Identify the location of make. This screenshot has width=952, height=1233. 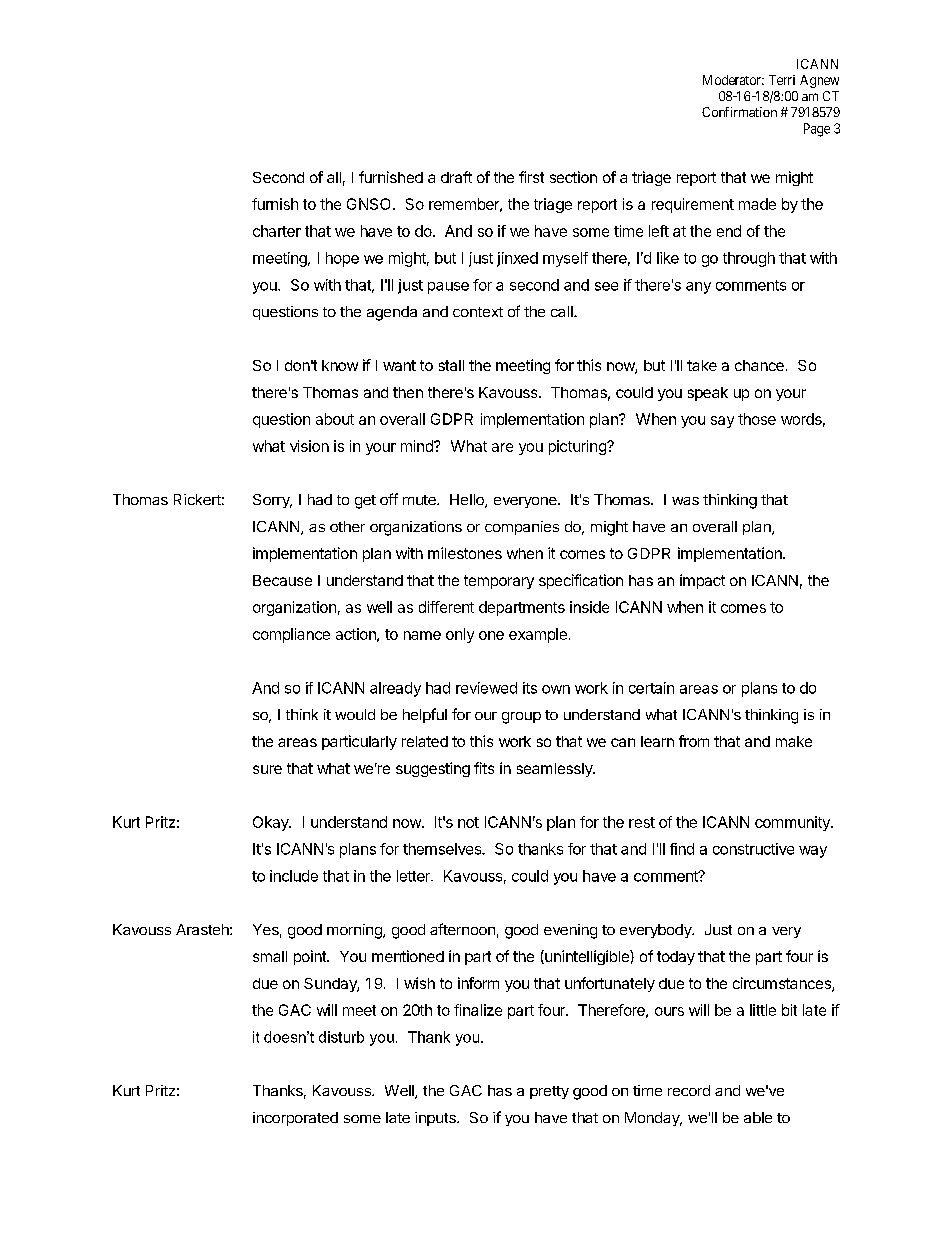
(794, 741).
